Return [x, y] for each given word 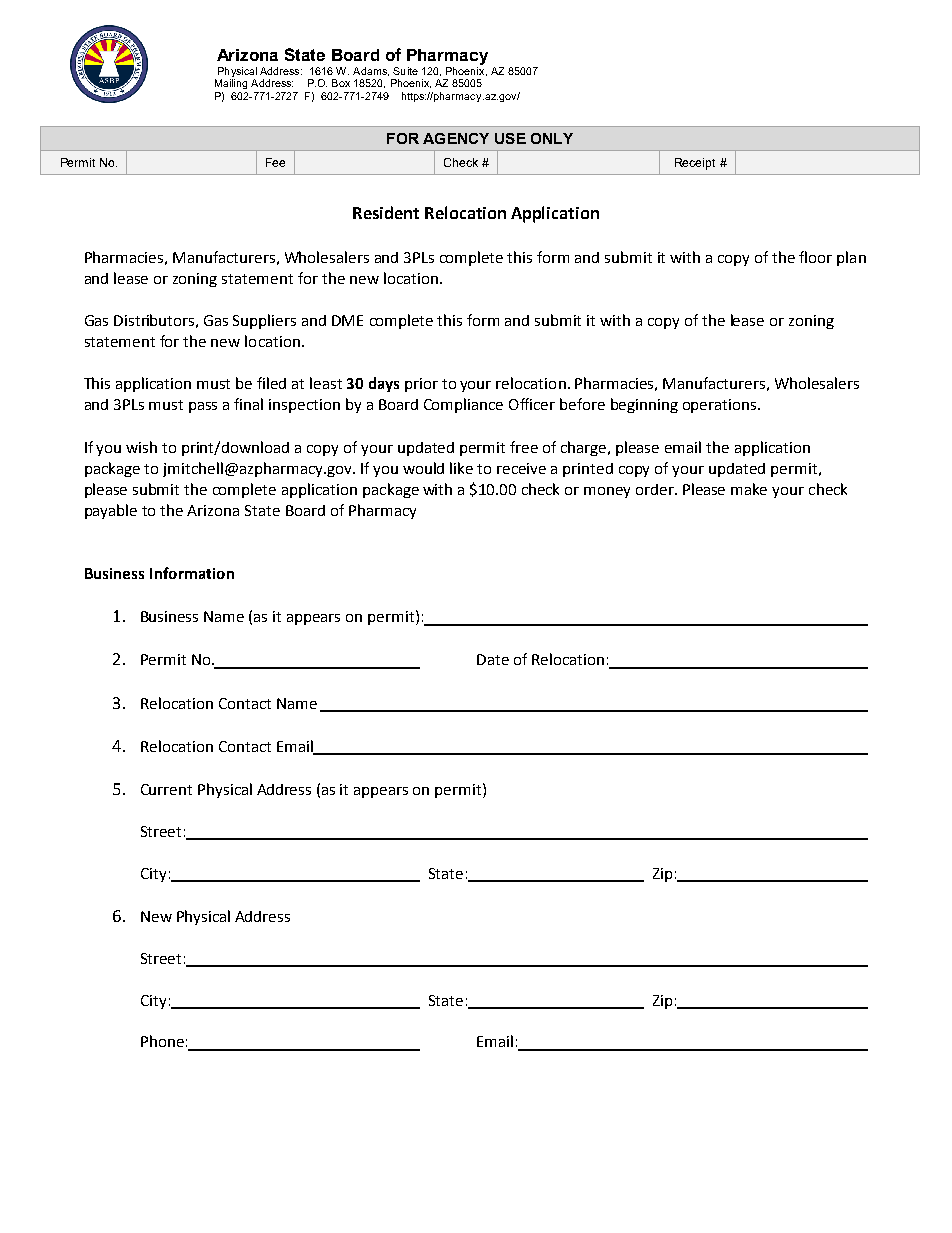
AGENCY [456, 138]
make [749, 489]
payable [111, 511]
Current [166, 789]
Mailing [231, 84]
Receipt [695, 164]
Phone [162, 1041]
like [461, 468]
